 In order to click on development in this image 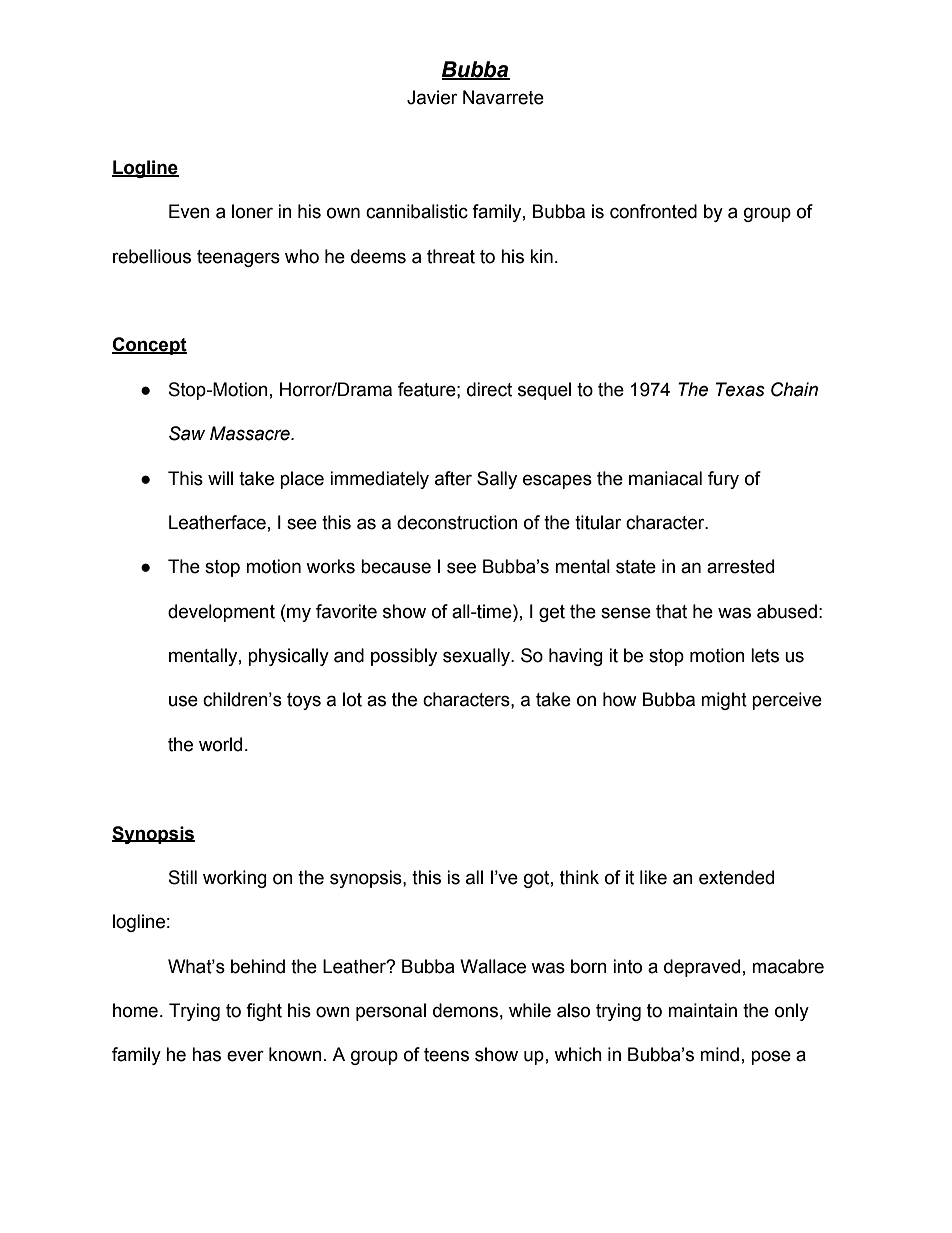, I will do `click(221, 613)`.
